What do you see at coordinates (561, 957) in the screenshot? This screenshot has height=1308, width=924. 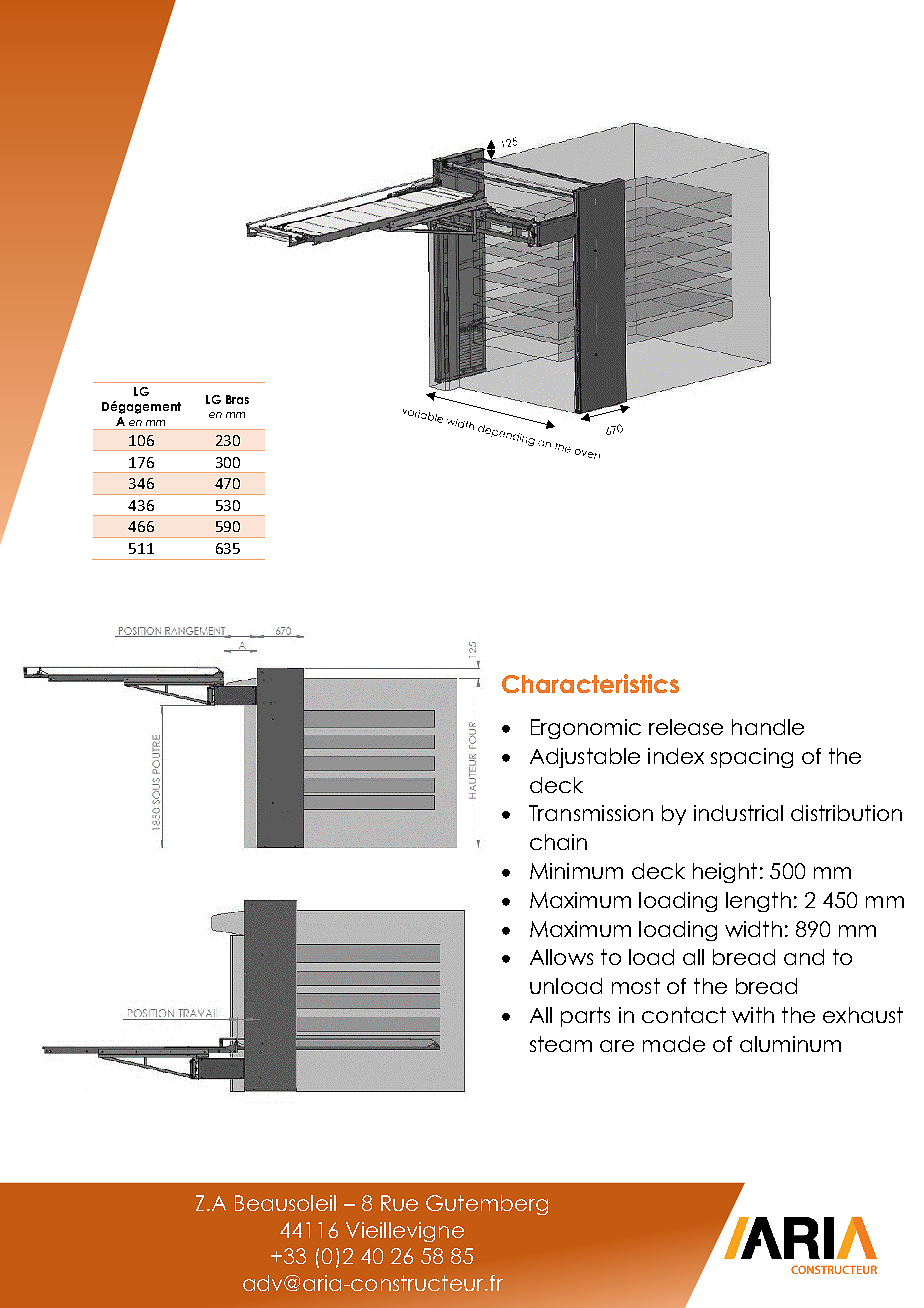 I see `Allows` at bounding box center [561, 957].
